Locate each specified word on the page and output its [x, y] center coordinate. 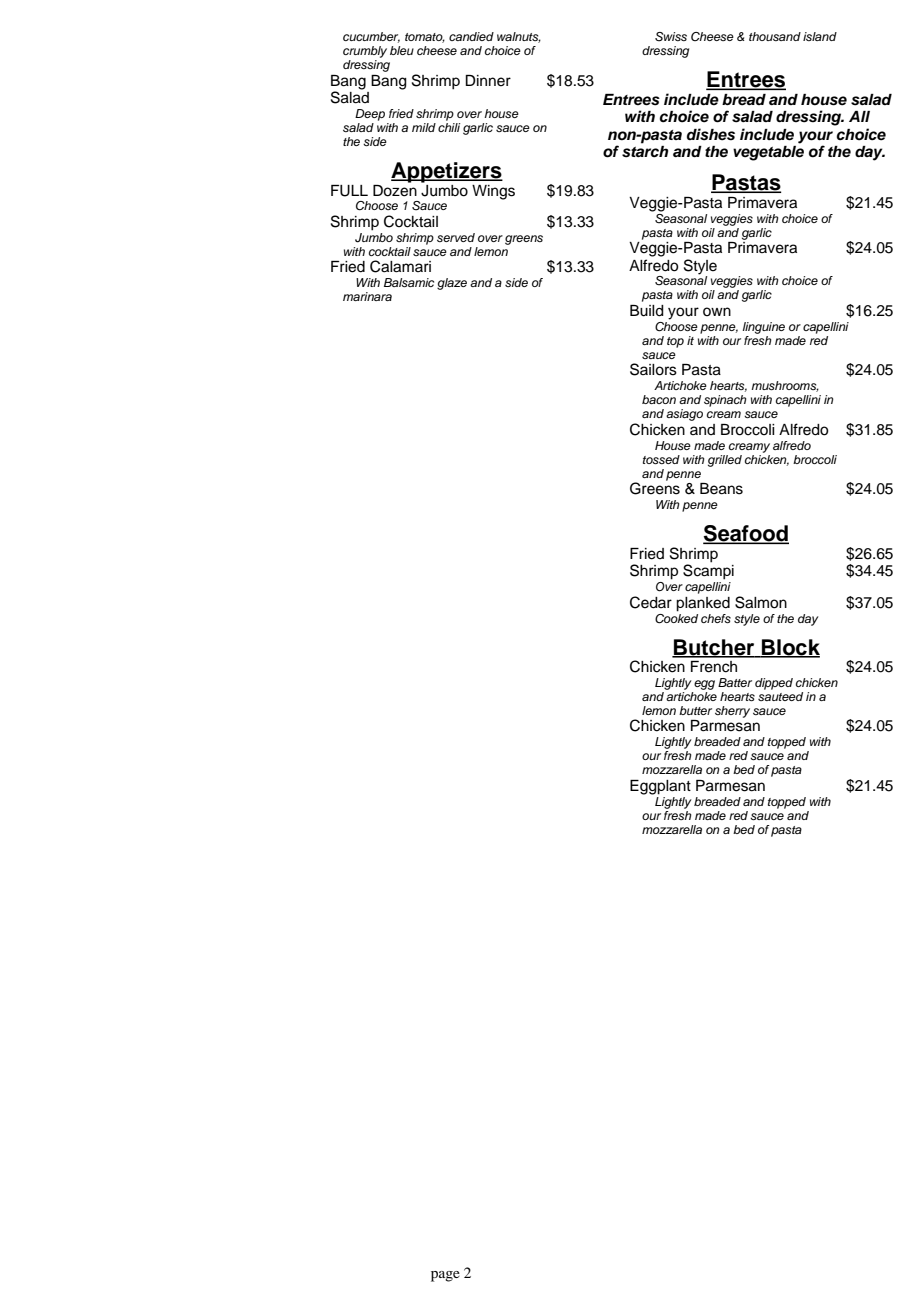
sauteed [780, 696]
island [820, 36]
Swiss [671, 37]
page [445, 1276]
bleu [402, 50]
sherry [732, 712]
